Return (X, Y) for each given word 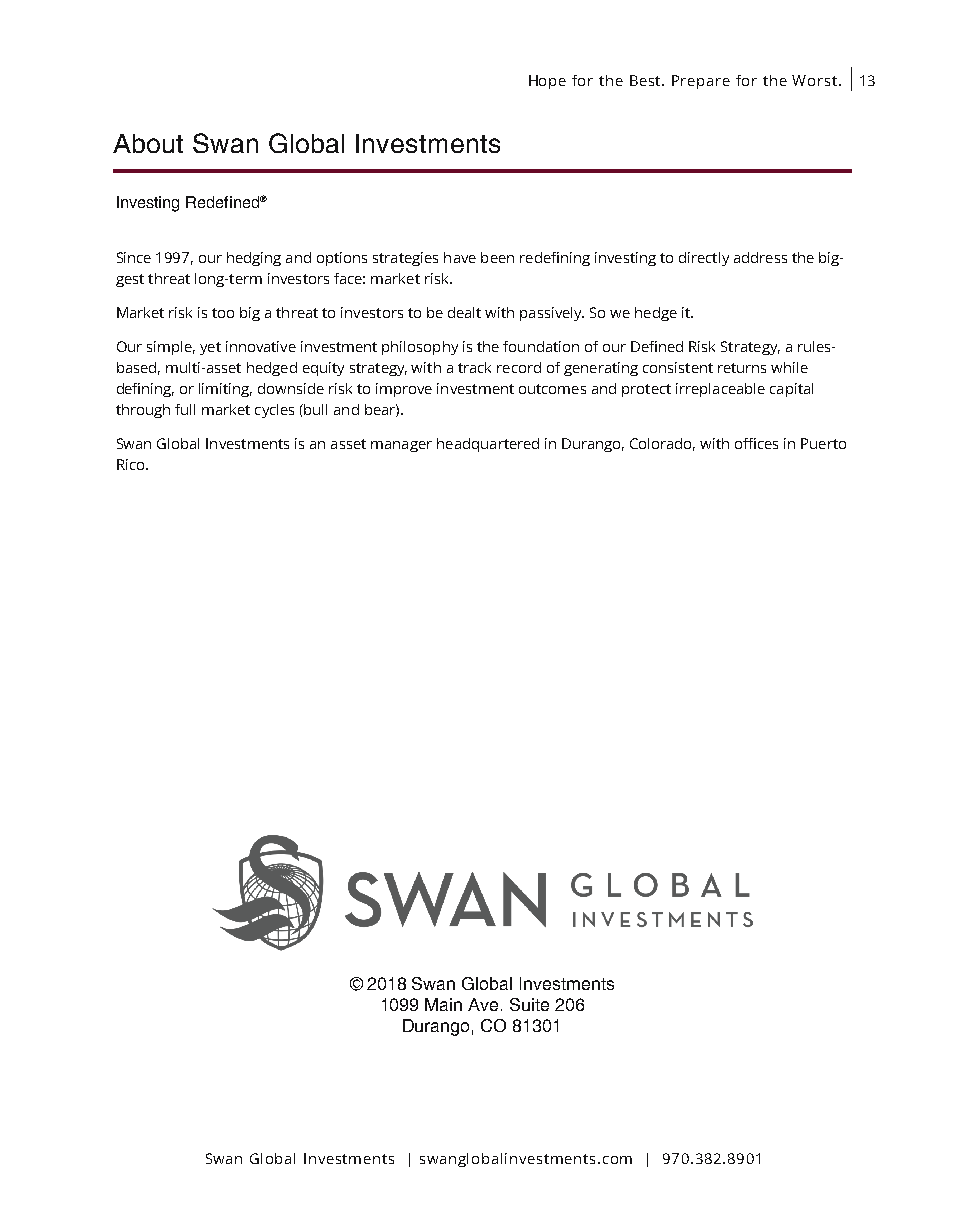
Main (443, 1004)
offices (756, 443)
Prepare (701, 82)
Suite (529, 1004)
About (148, 143)
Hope (547, 82)
